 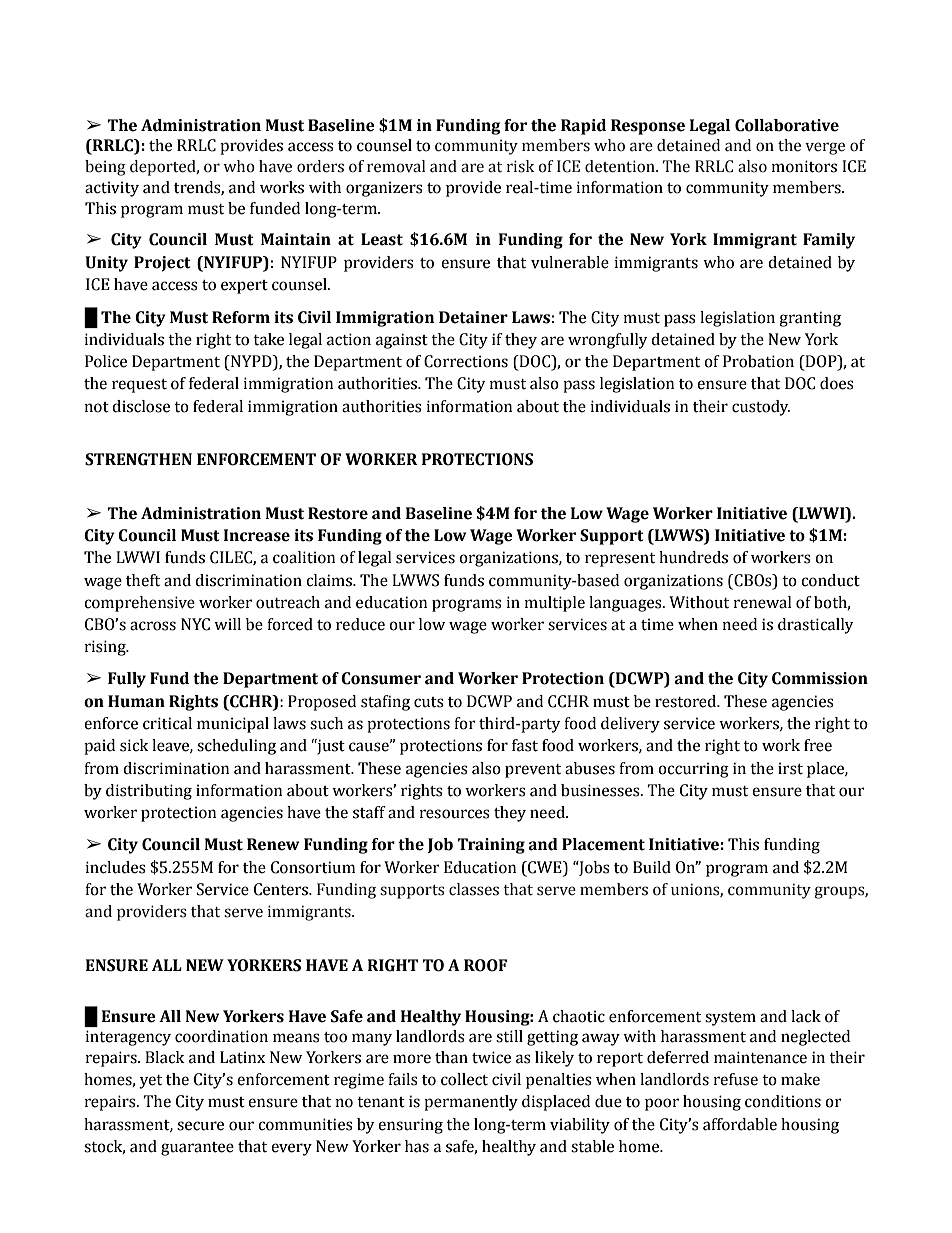 What do you see at coordinates (455, 814) in the document?
I see `resources` at bounding box center [455, 814].
